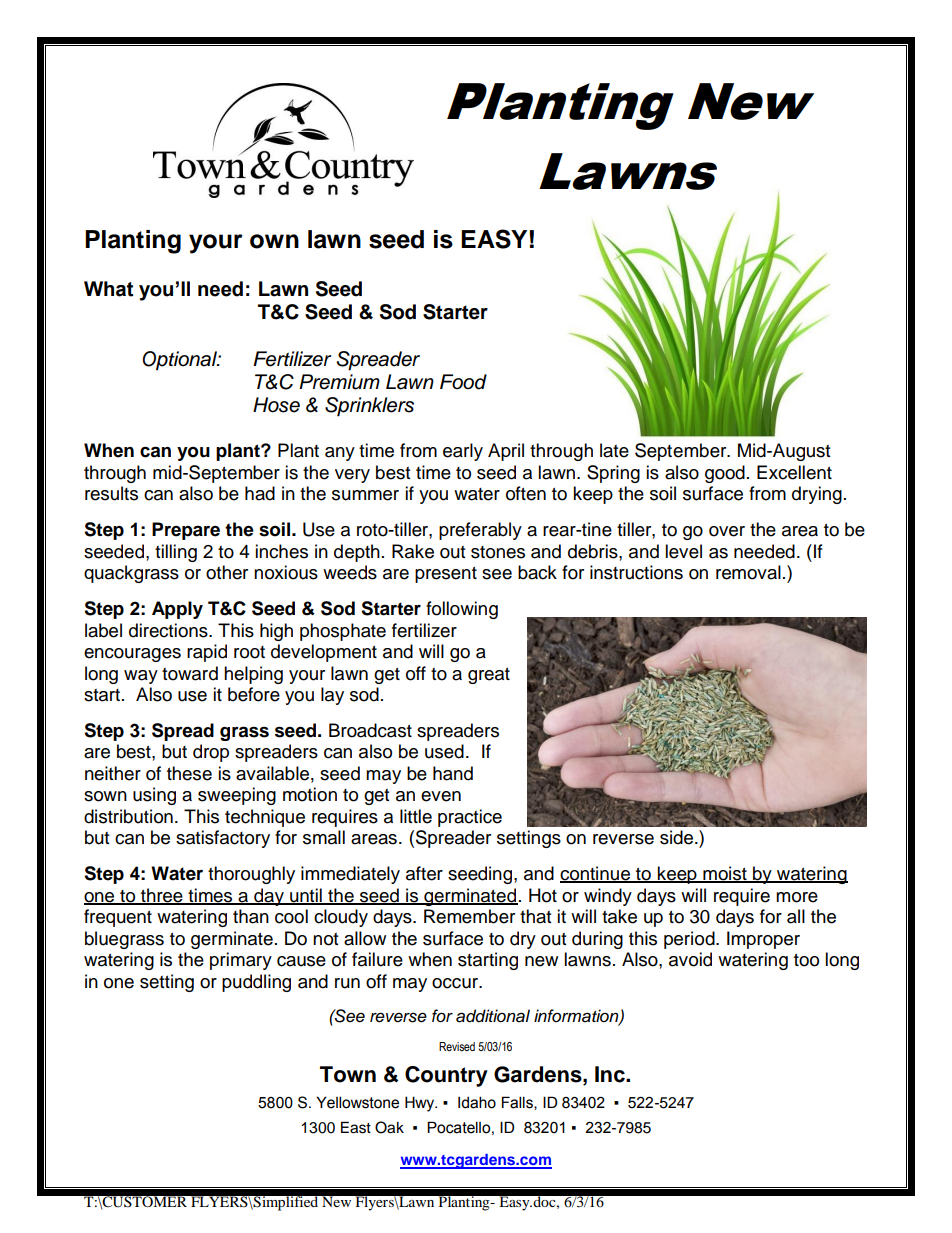  Describe the element at coordinates (109, 289) in the screenshot. I see `What` at that location.
